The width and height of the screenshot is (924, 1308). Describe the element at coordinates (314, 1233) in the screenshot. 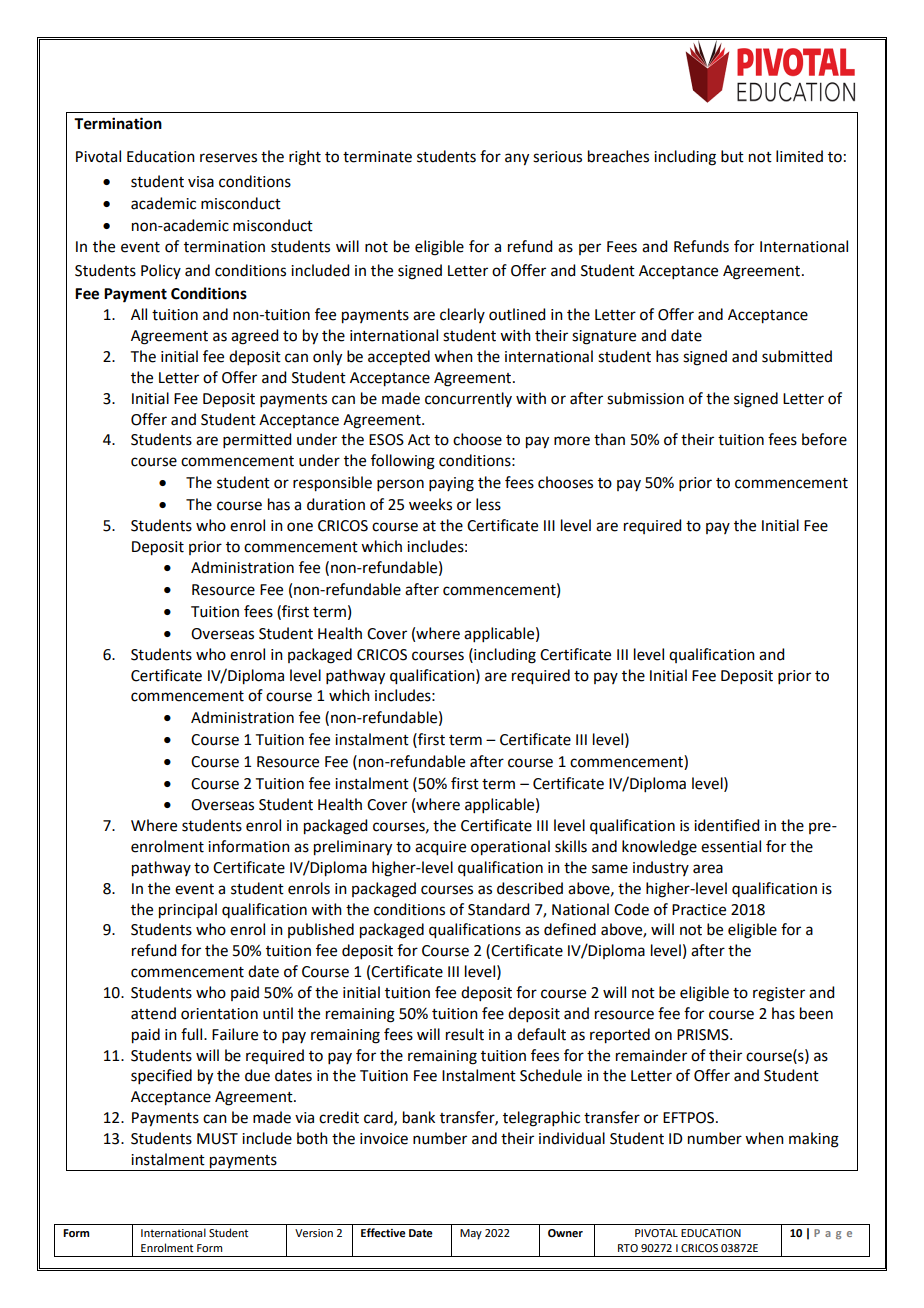

I see `Version` at that location.
